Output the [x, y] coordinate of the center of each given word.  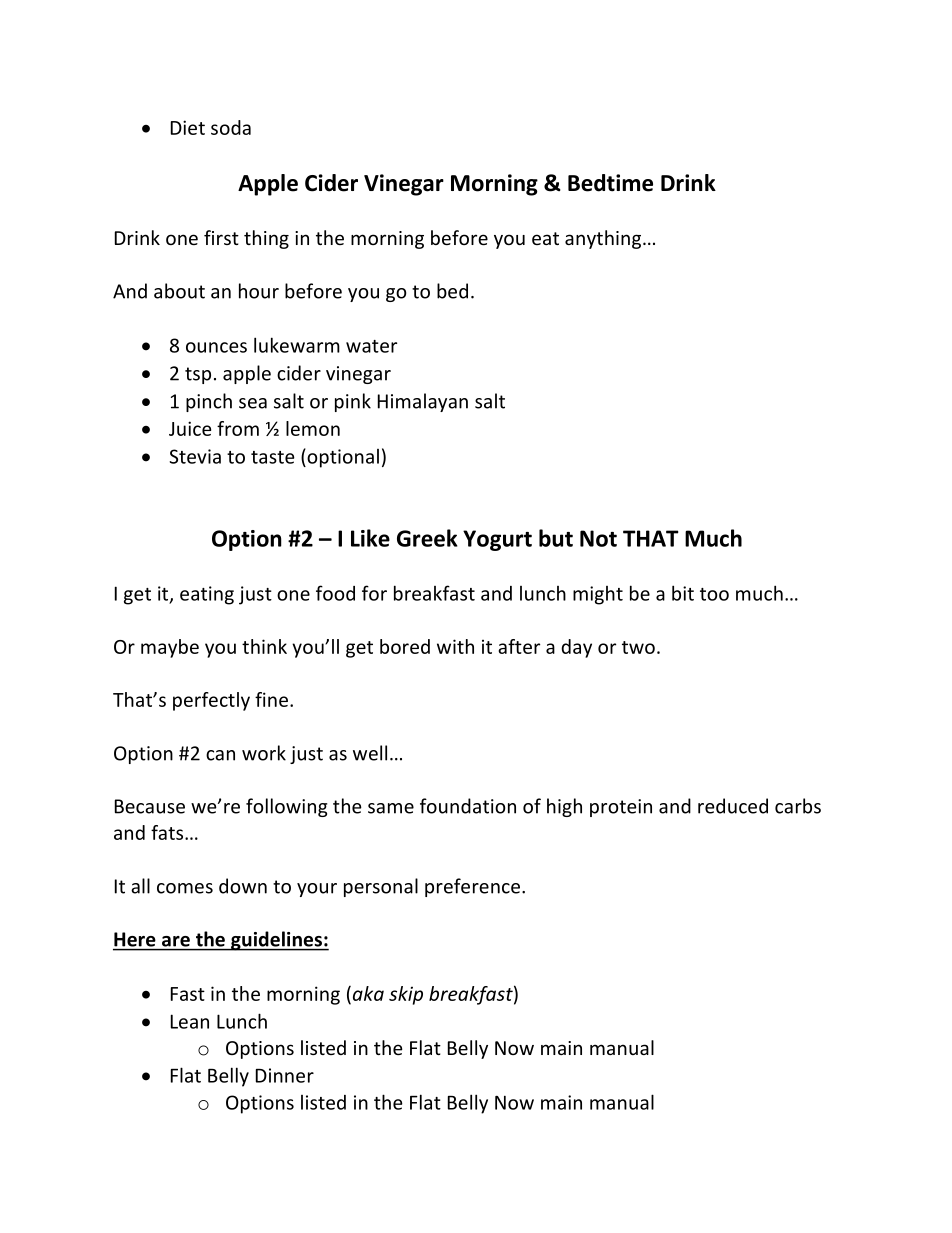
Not [598, 538]
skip [406, 995]
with [455, 646]
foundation [468, 806]
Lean [190, 1021]
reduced [733, 806]
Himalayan [423, 402]
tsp [198, 375]
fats [168, 832]
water [371, 346]
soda [231, 127]
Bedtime [610, 183]
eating [207, 595]
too [714, 594]
